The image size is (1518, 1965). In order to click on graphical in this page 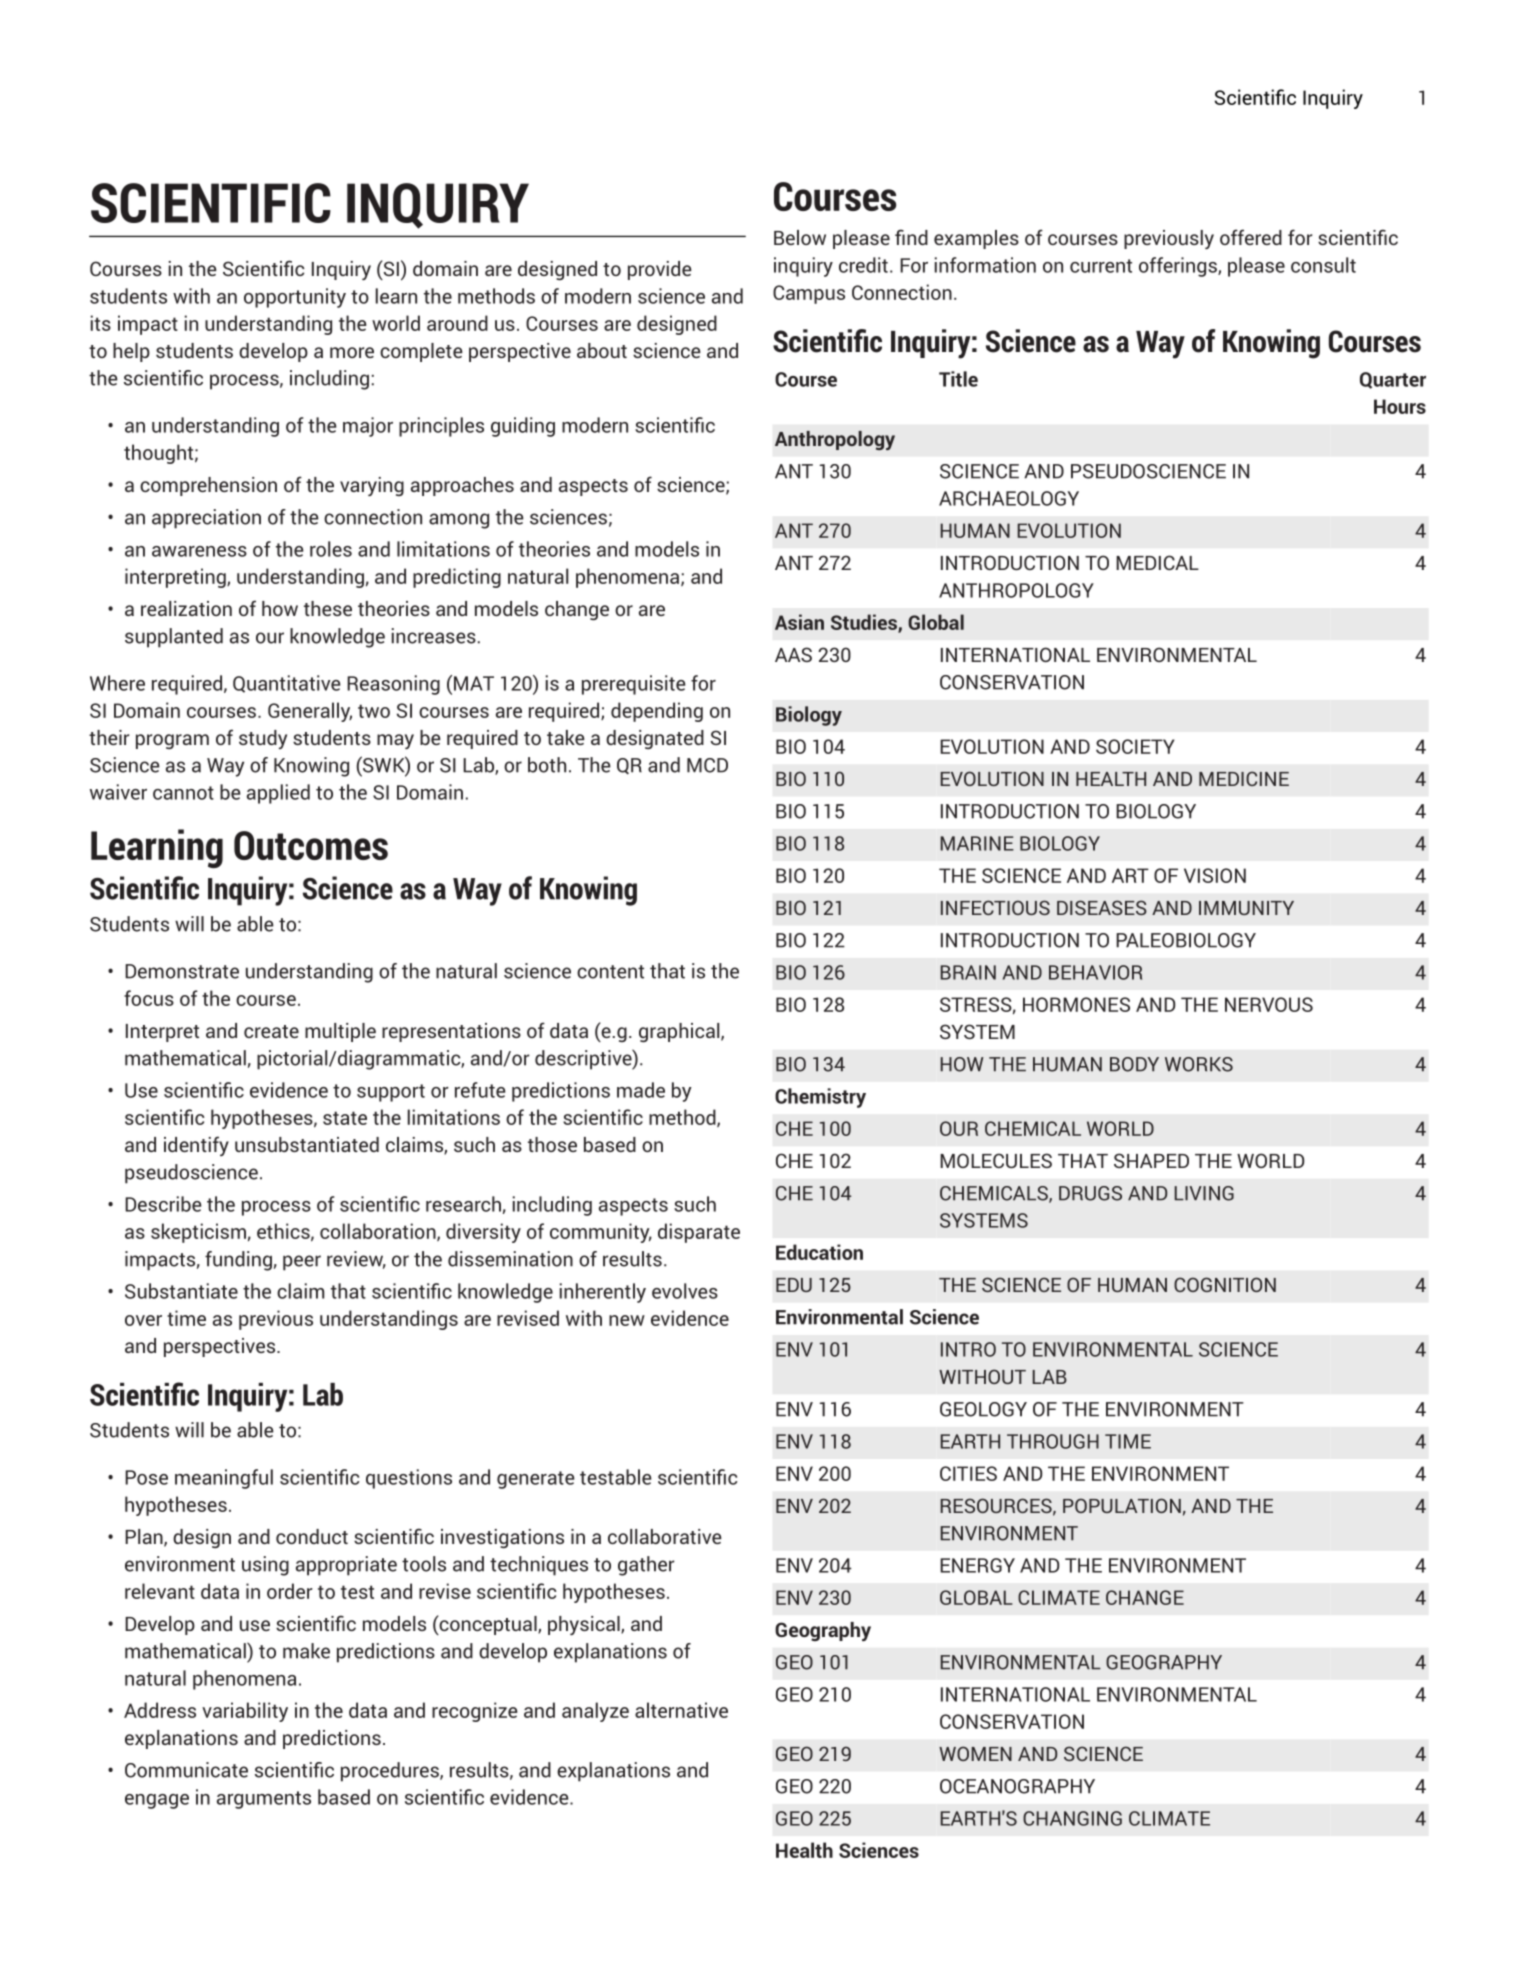, I will do `click(680, 1032)`.
